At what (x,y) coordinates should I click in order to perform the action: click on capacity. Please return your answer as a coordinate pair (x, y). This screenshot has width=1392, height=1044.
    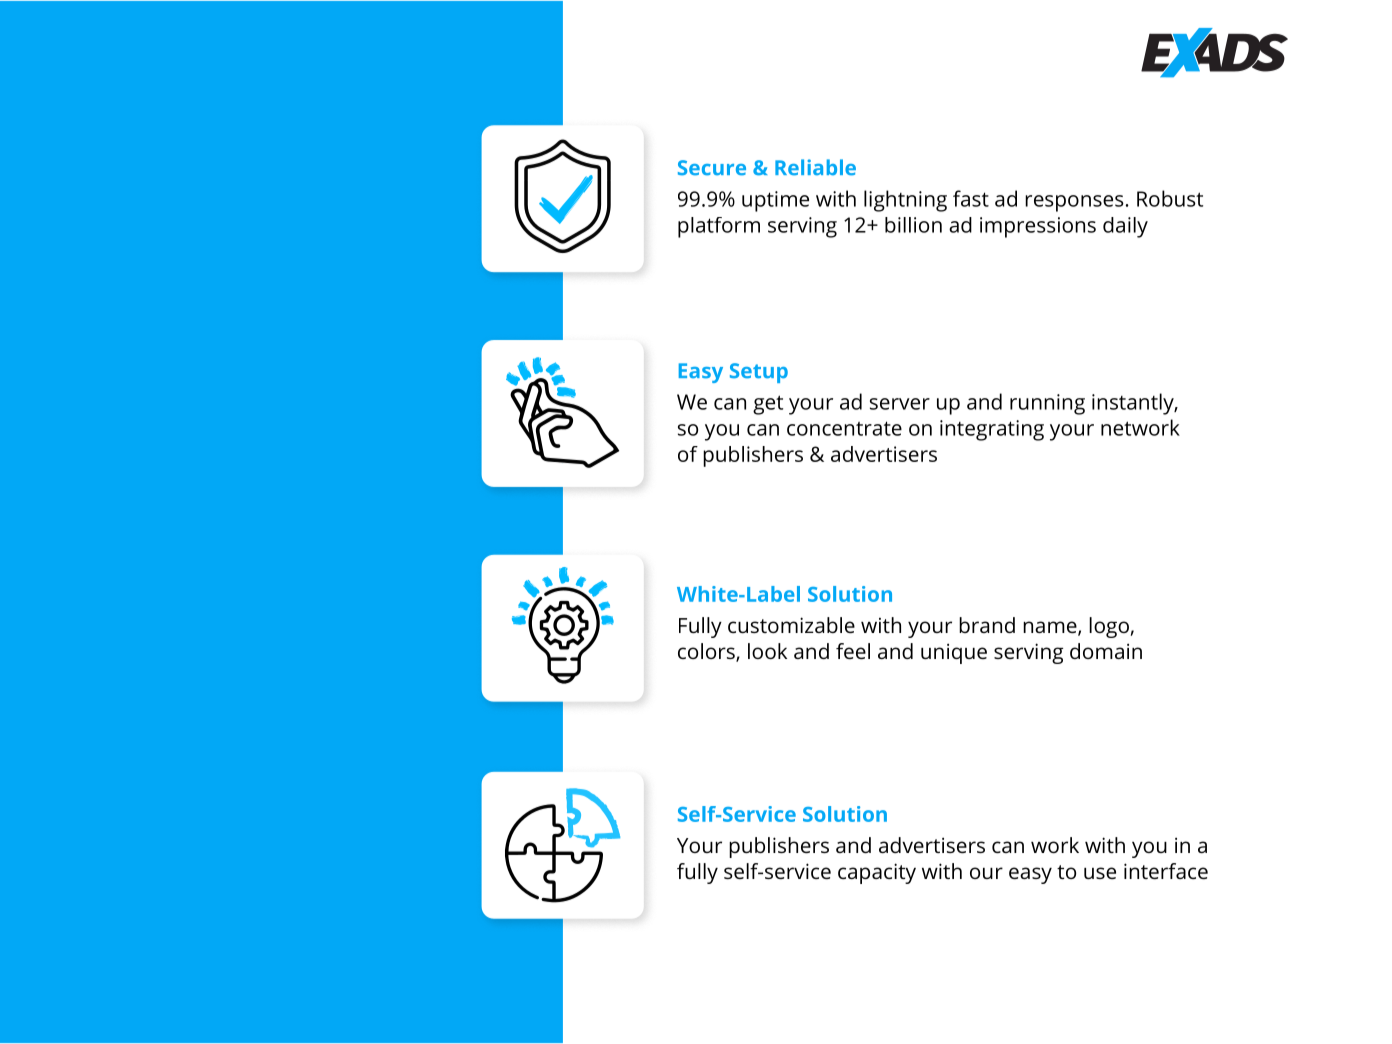
    Looking at the image, I should click on (877, 873).
